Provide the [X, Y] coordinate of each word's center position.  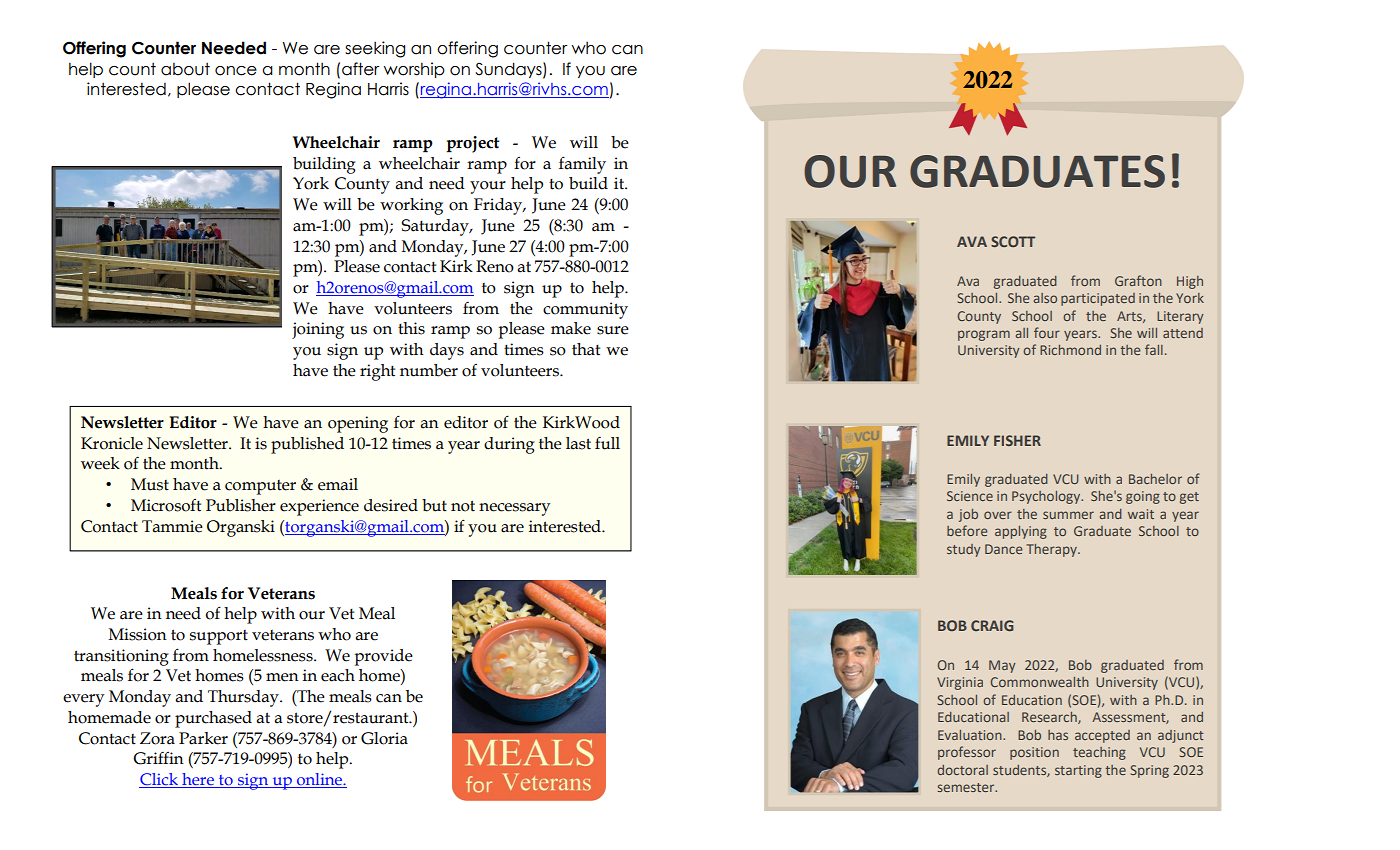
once [236, 71]
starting [1078, 771]
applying [1021, 532]
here [198, 780]
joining [318, 330]
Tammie [172, 526]
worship [414, 70]
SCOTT [1013, 241]
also [1045, 298]
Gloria [384, 738]
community [585, 310]
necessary [514, 509]
